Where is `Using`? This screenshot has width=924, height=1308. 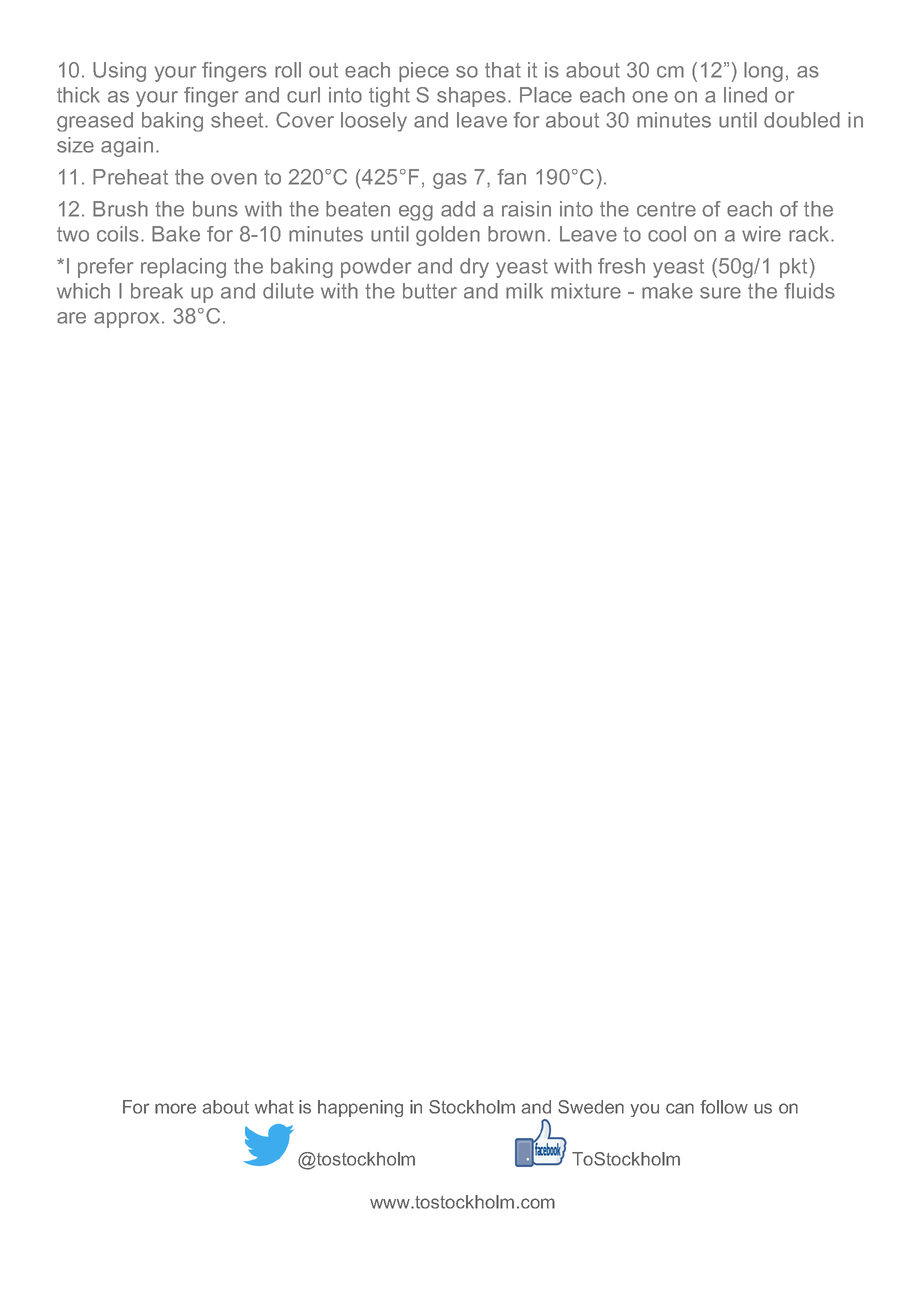 Using is located at coordinates (119, 72).
